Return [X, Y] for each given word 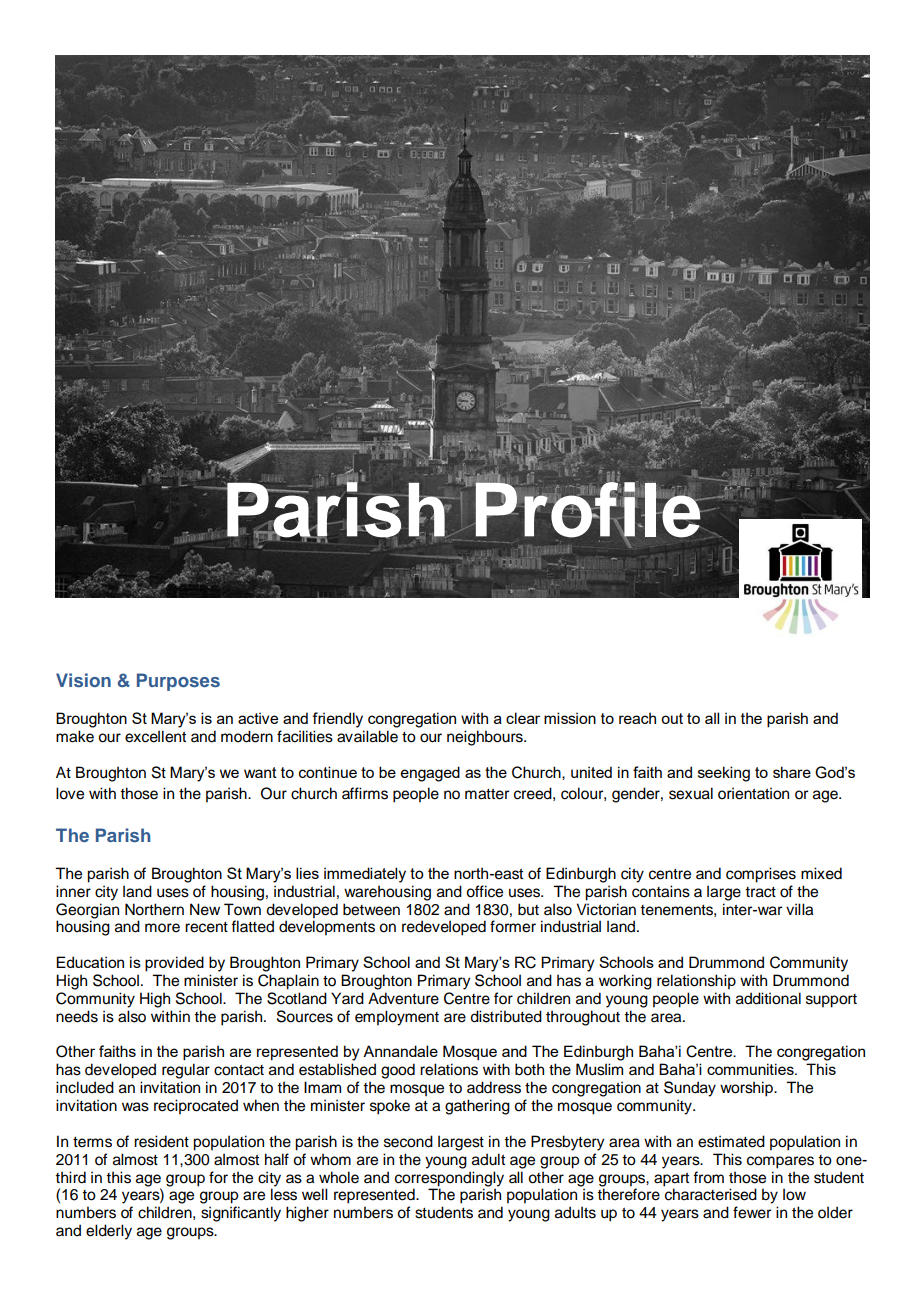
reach [637, 718]
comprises [761, 875]
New [205, 909]
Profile [588, 510]
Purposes [178, 682]
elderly [109, 1232]
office [484, 891]
